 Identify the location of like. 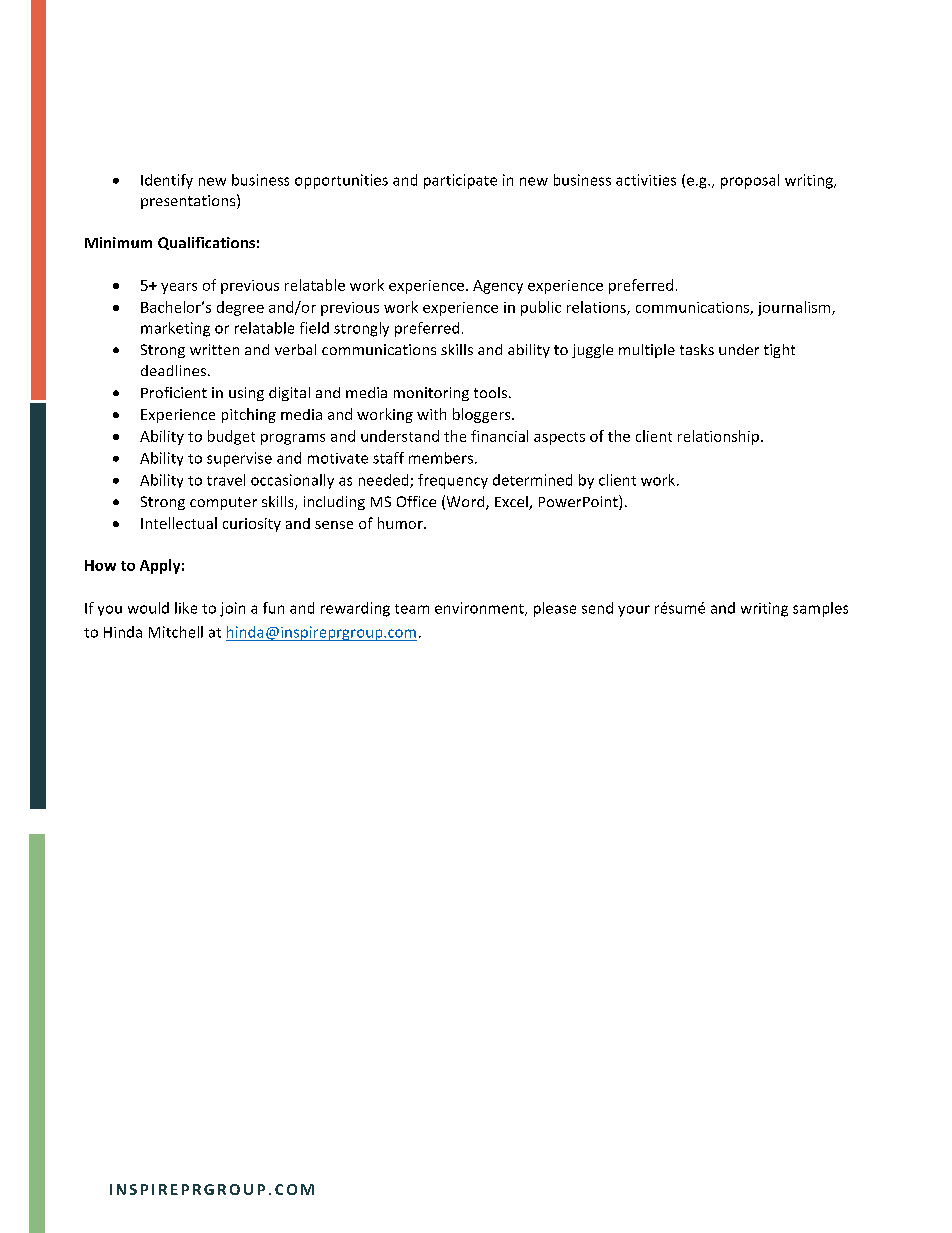
(186, 608).
